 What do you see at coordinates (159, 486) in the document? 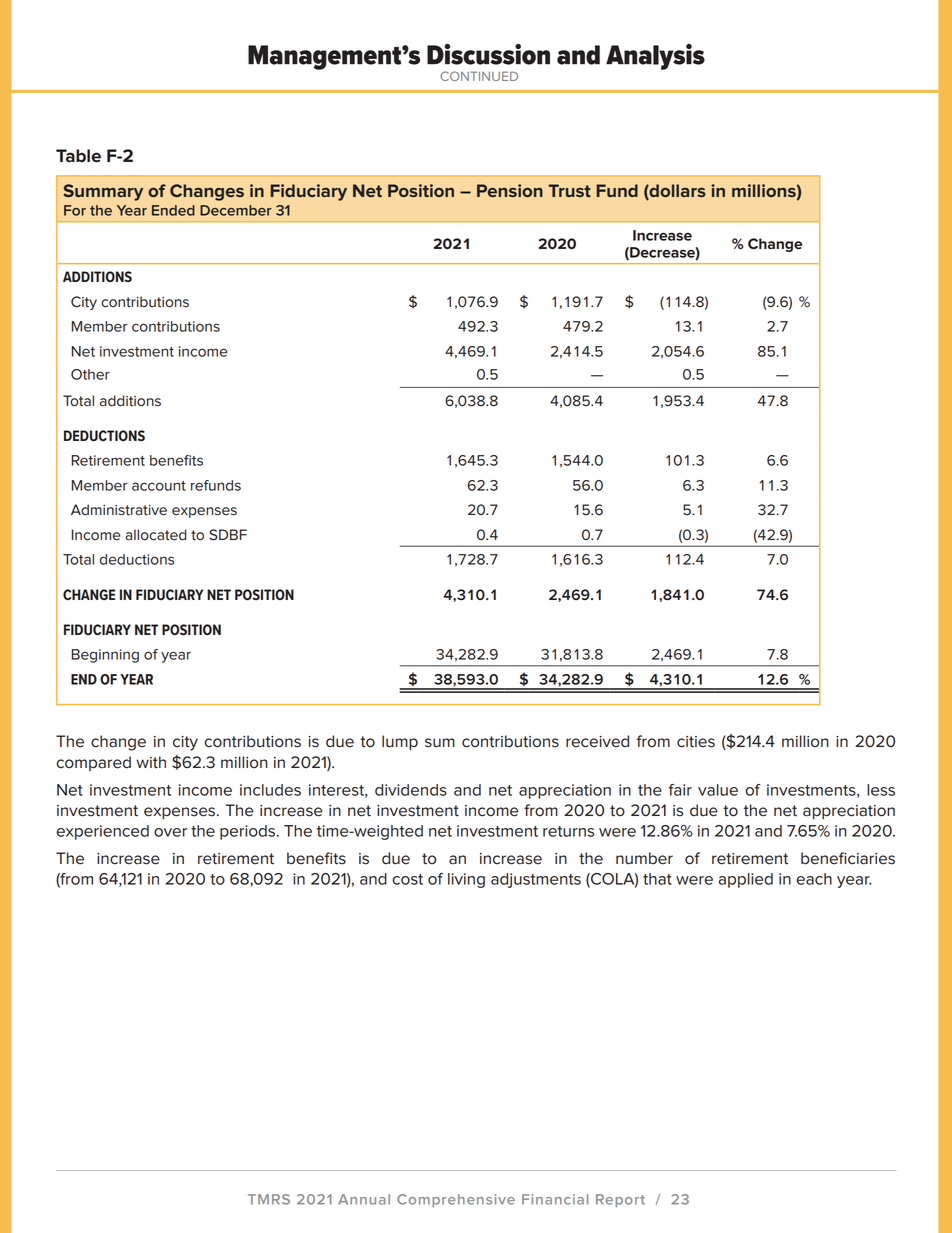
I see `account` at bounding box center [159, 486].
